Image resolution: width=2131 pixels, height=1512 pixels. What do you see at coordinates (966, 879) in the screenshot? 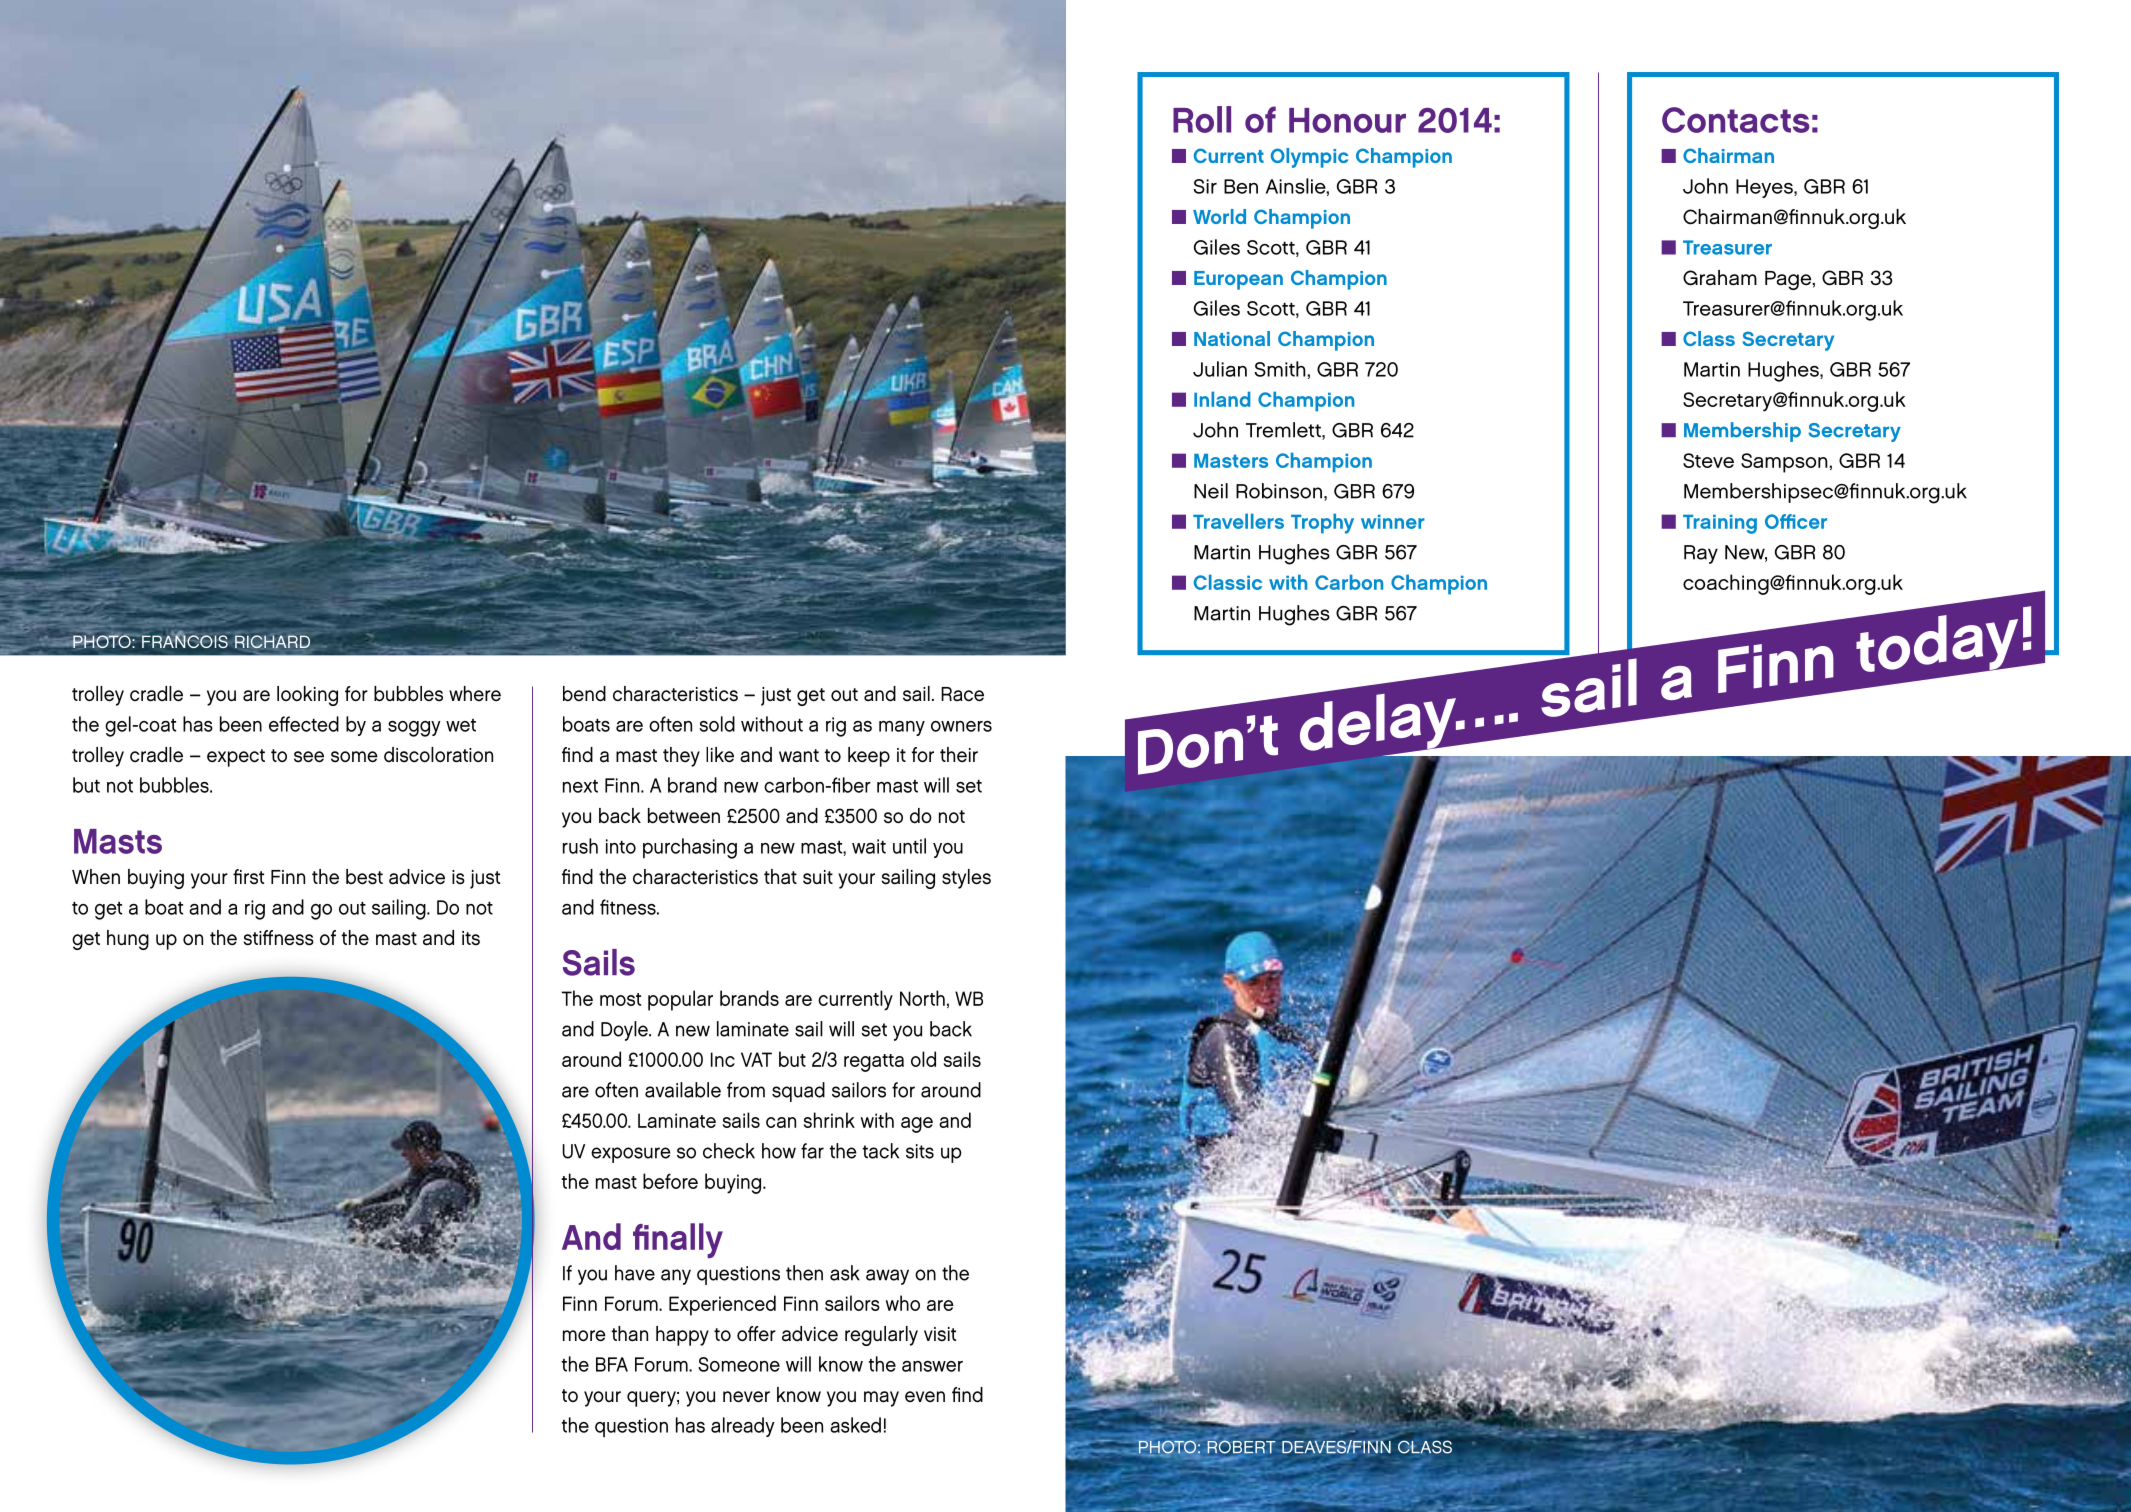
I see `styles` at bounding box center [966, 879].
